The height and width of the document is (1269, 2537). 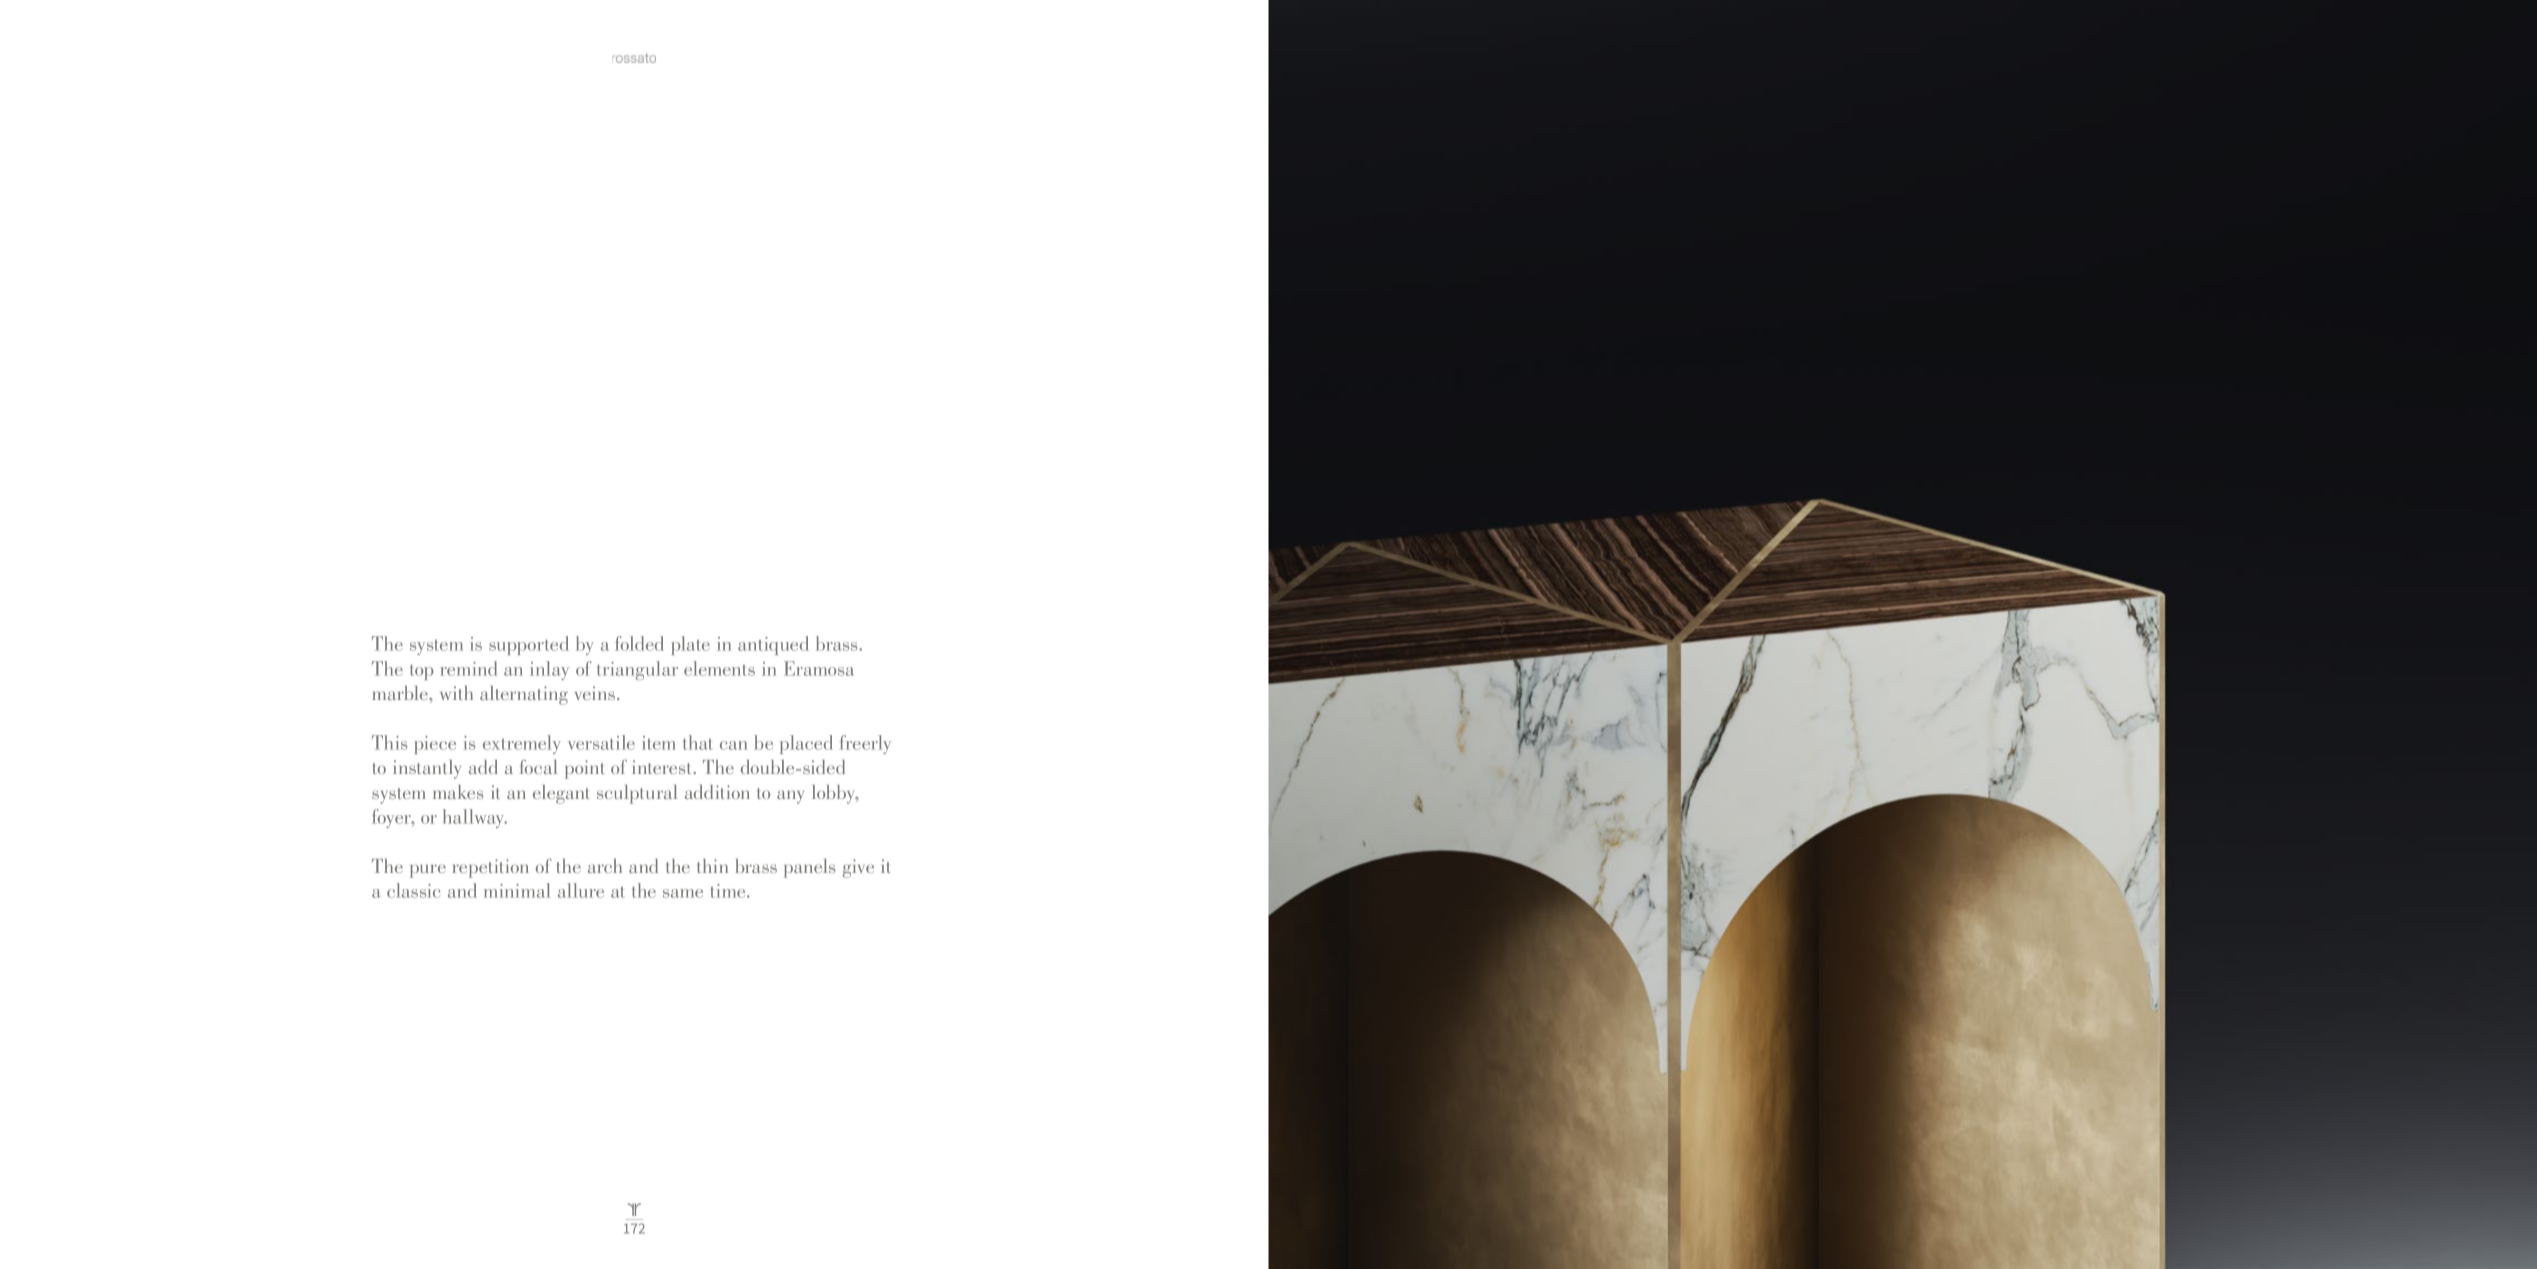 I want to click on remind, so click(x=468, y=668).
